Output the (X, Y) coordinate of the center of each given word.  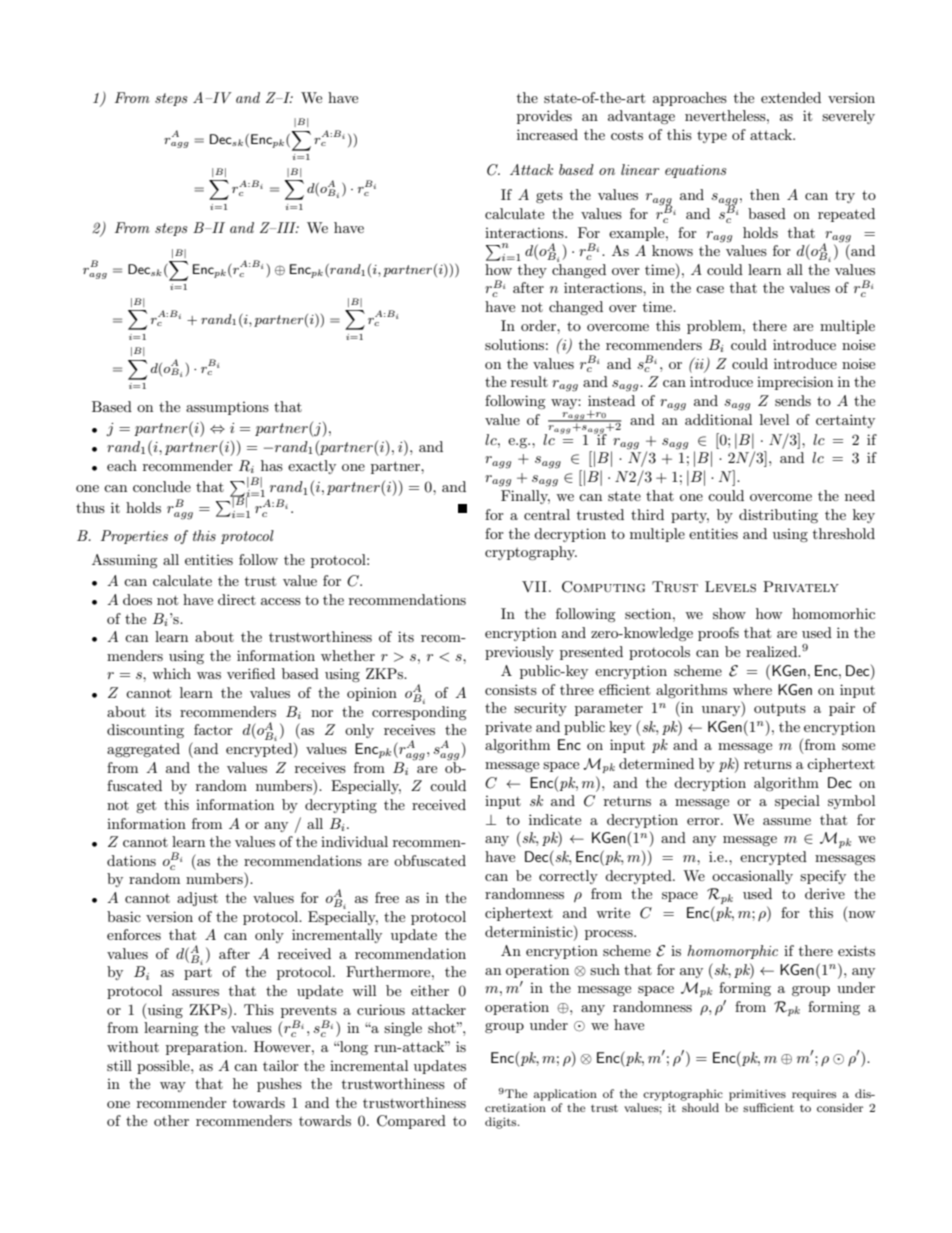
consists (511, 689)
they (532, 271)
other (171, 1120)
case (710, 289)
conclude (162, 486)
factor (213, 729)
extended (791, 97)
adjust (197, 899)
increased (547, 134)
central (547, 514)
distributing (778, 516)
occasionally (752, 877)
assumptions (227, 408)
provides (544, 117)
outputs (780, 710)
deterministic (530, 931)
